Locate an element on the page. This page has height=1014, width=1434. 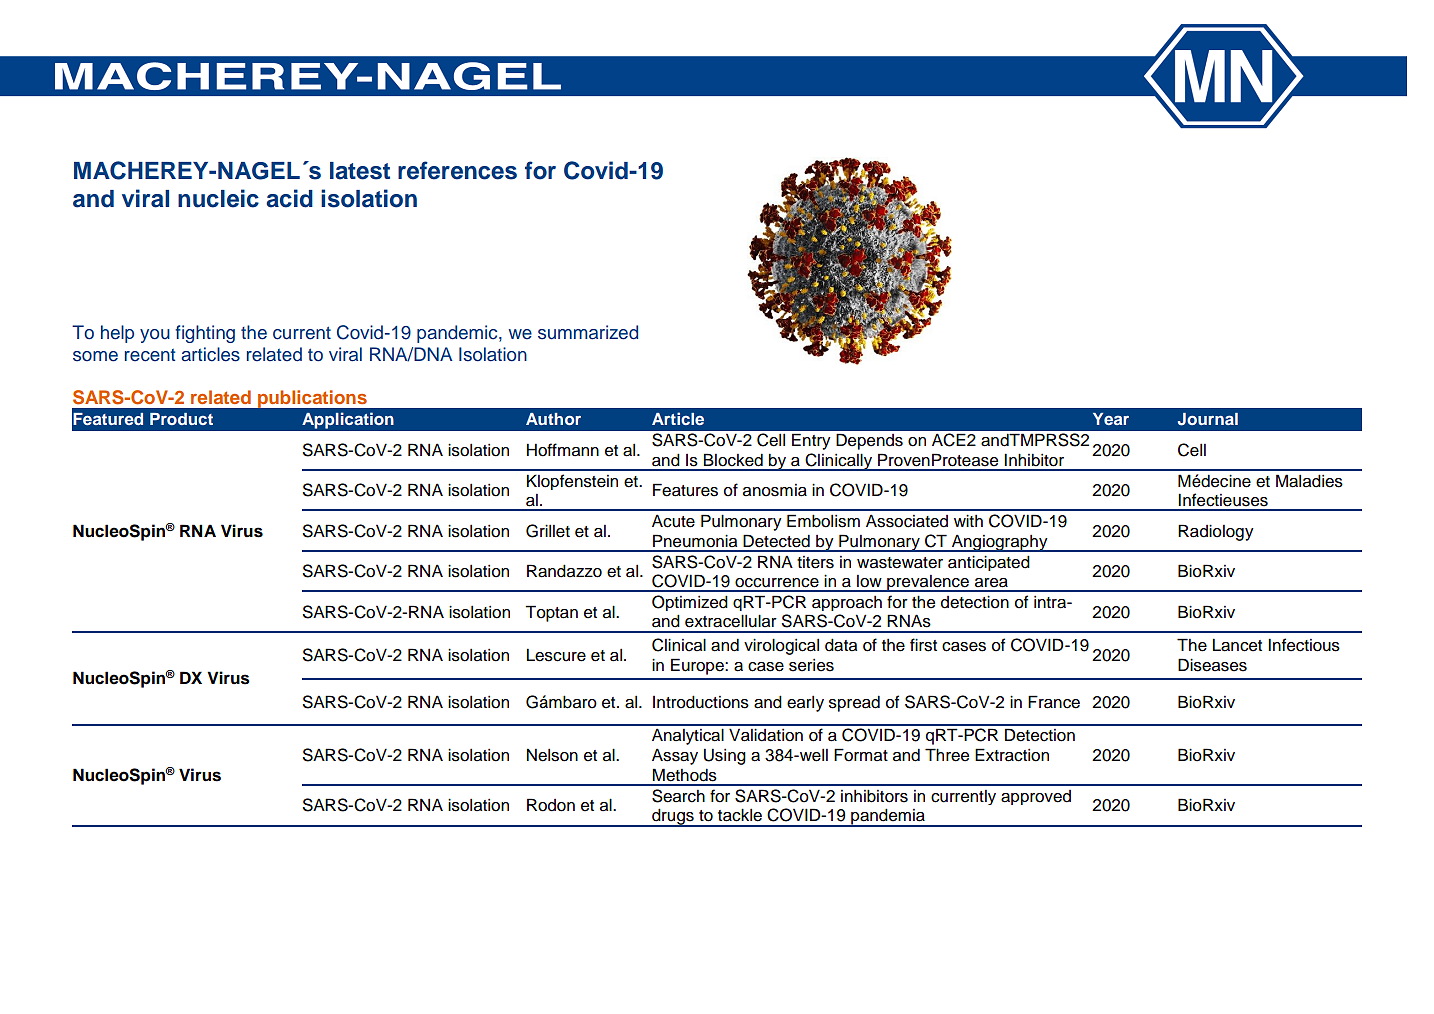
titers is located at coordinates (815, 562).
